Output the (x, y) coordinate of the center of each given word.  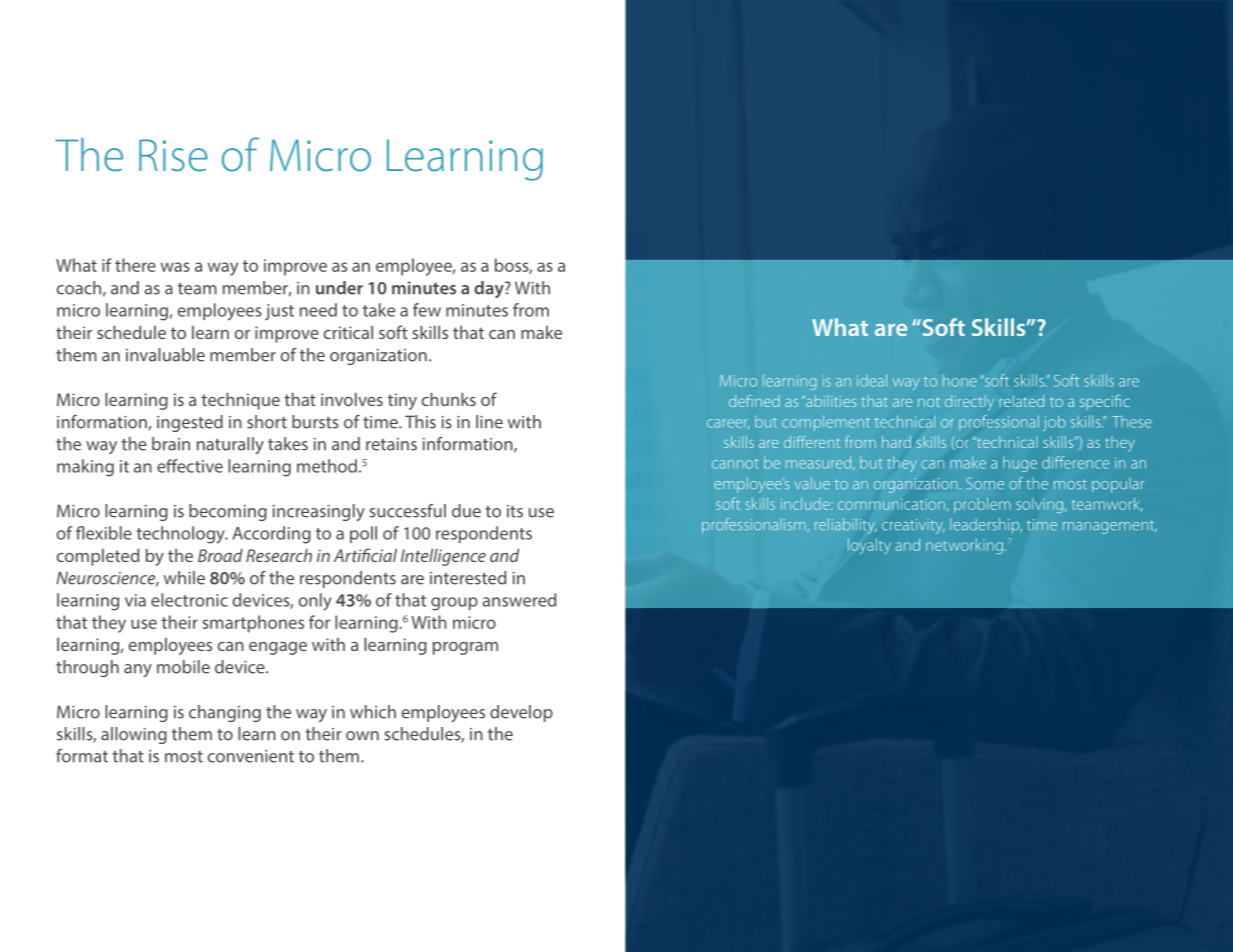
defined (754, 401)
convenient (251, 756)
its (515, 511)
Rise (173, 155)
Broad (220, 555)
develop (521, 713)
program (465, 648)
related (1021, 401)
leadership (986, 526)
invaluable (165, 355)
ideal (872, 380)
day (490, 289)
